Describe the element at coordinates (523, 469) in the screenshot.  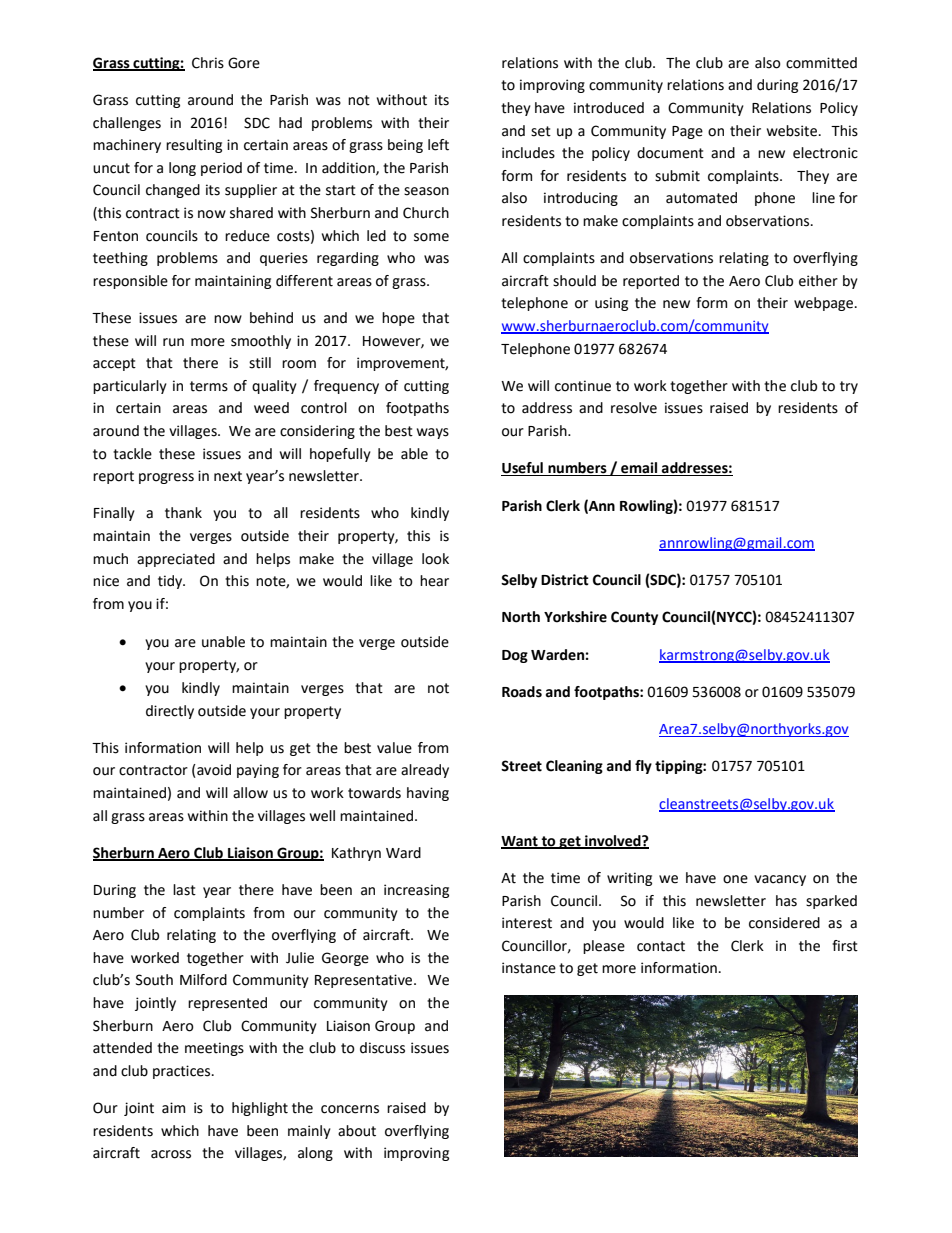
I see `Useful` at that location.
